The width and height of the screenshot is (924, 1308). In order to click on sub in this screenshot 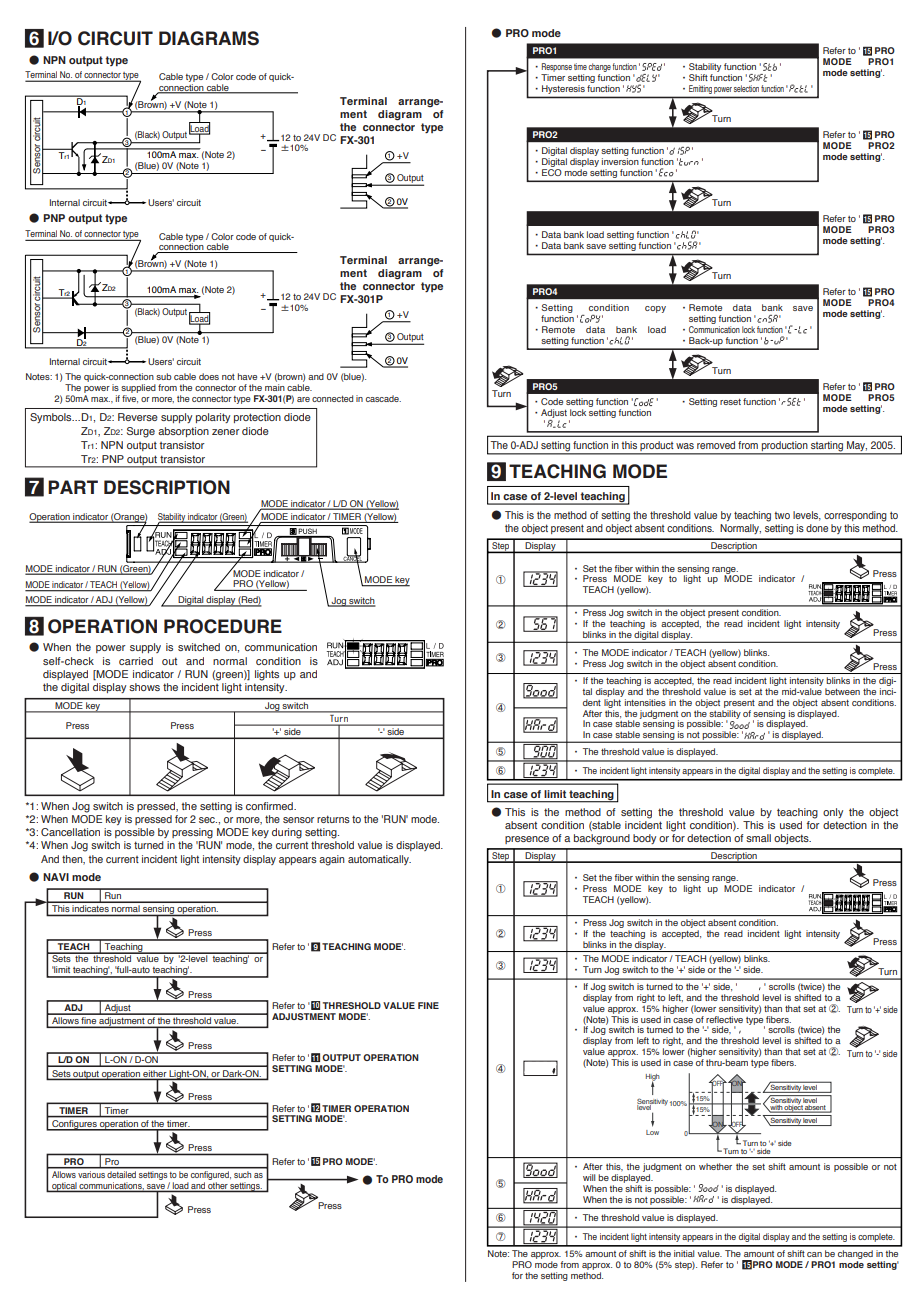, I will do `click(164, 376)`.
